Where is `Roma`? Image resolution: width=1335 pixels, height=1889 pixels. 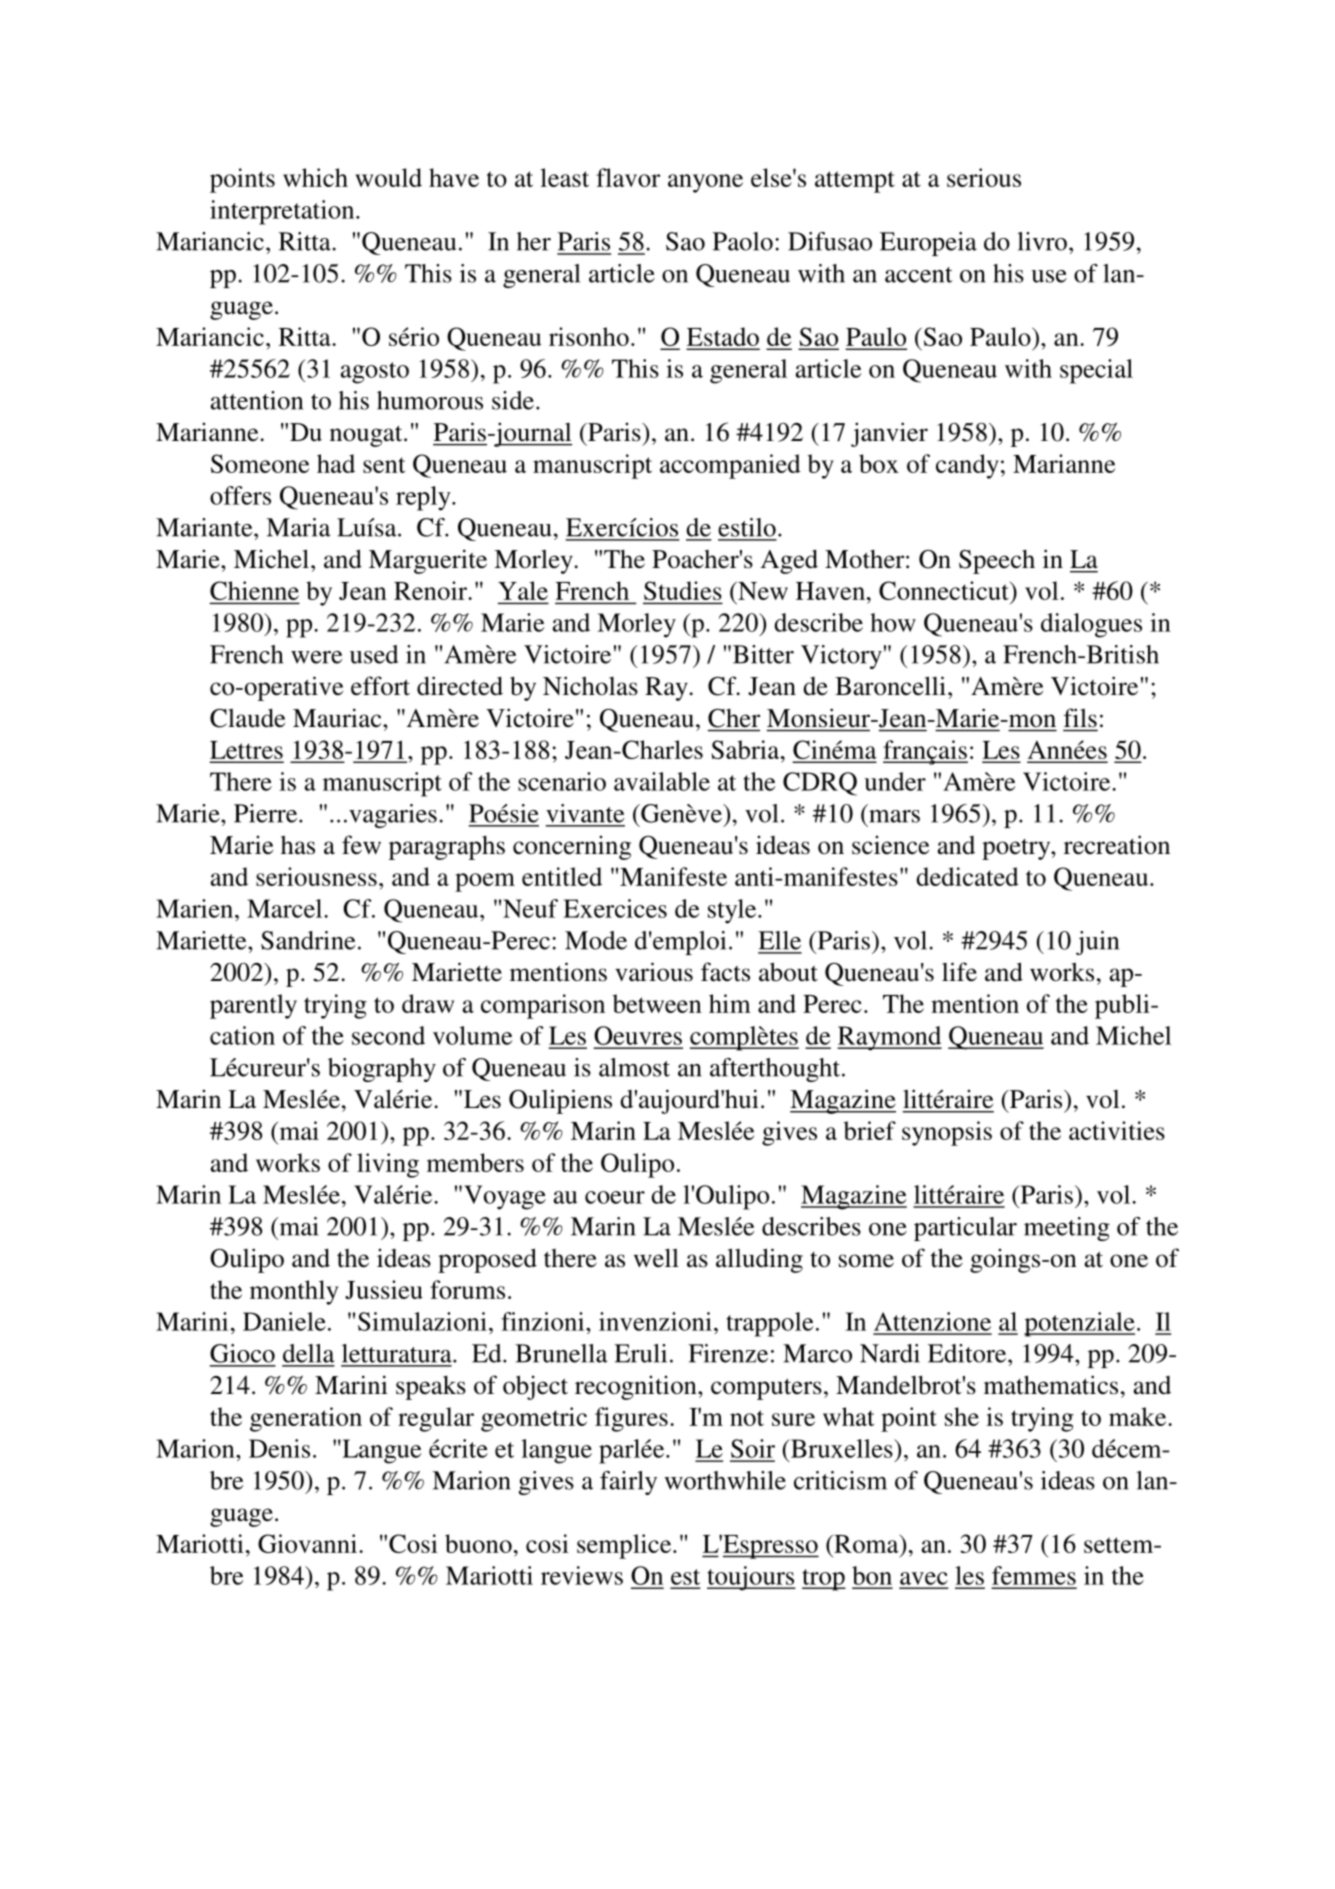
Roma is located at coordinates (866, 1543).
